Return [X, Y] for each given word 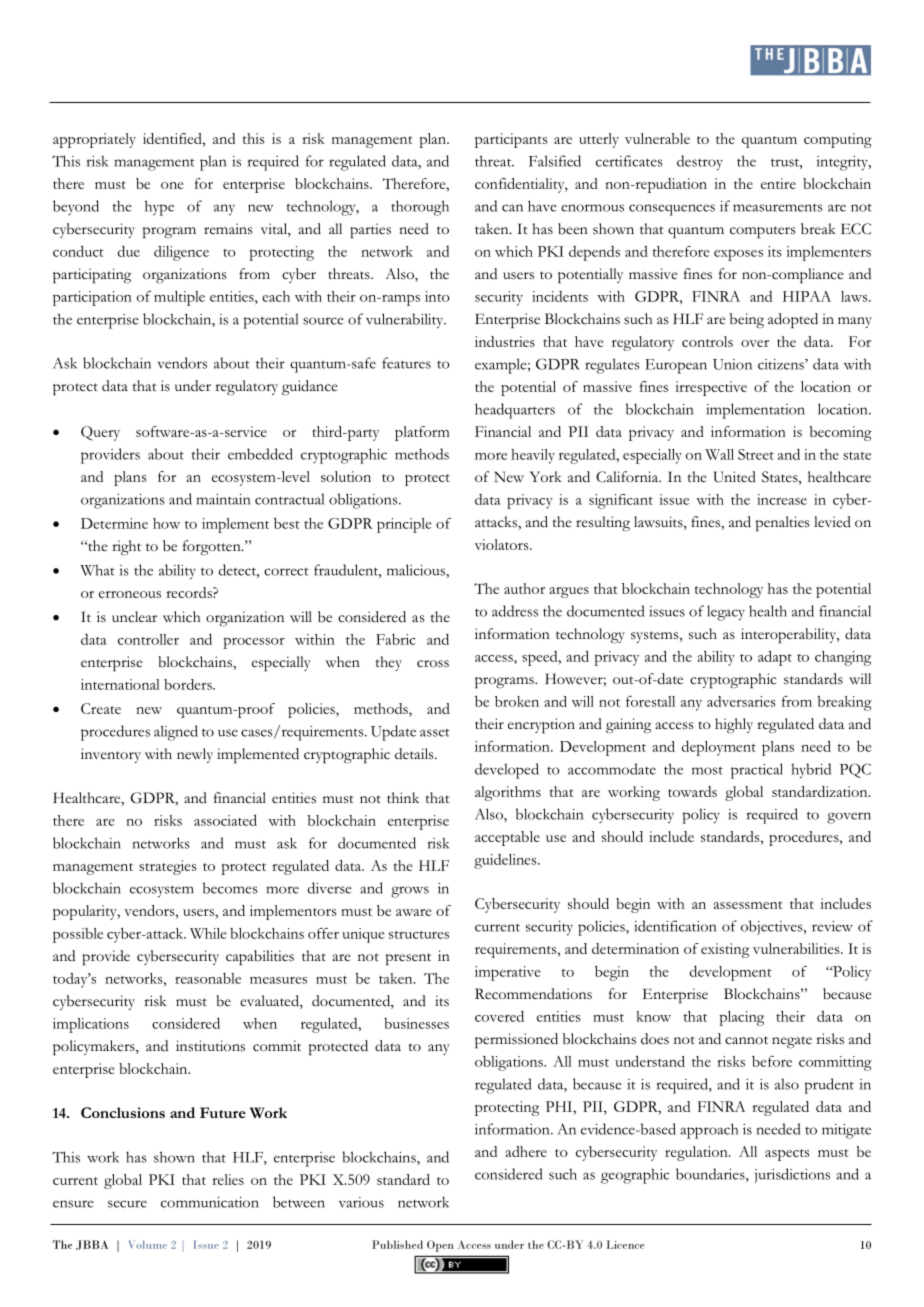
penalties [783, 524]
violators [503, 544]
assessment [748, 905]
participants [511, 140]
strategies [167, 867]
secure [127, 1204]
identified [173, 138]
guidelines [506, 861]
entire [778, 183]
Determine [114, 523]
